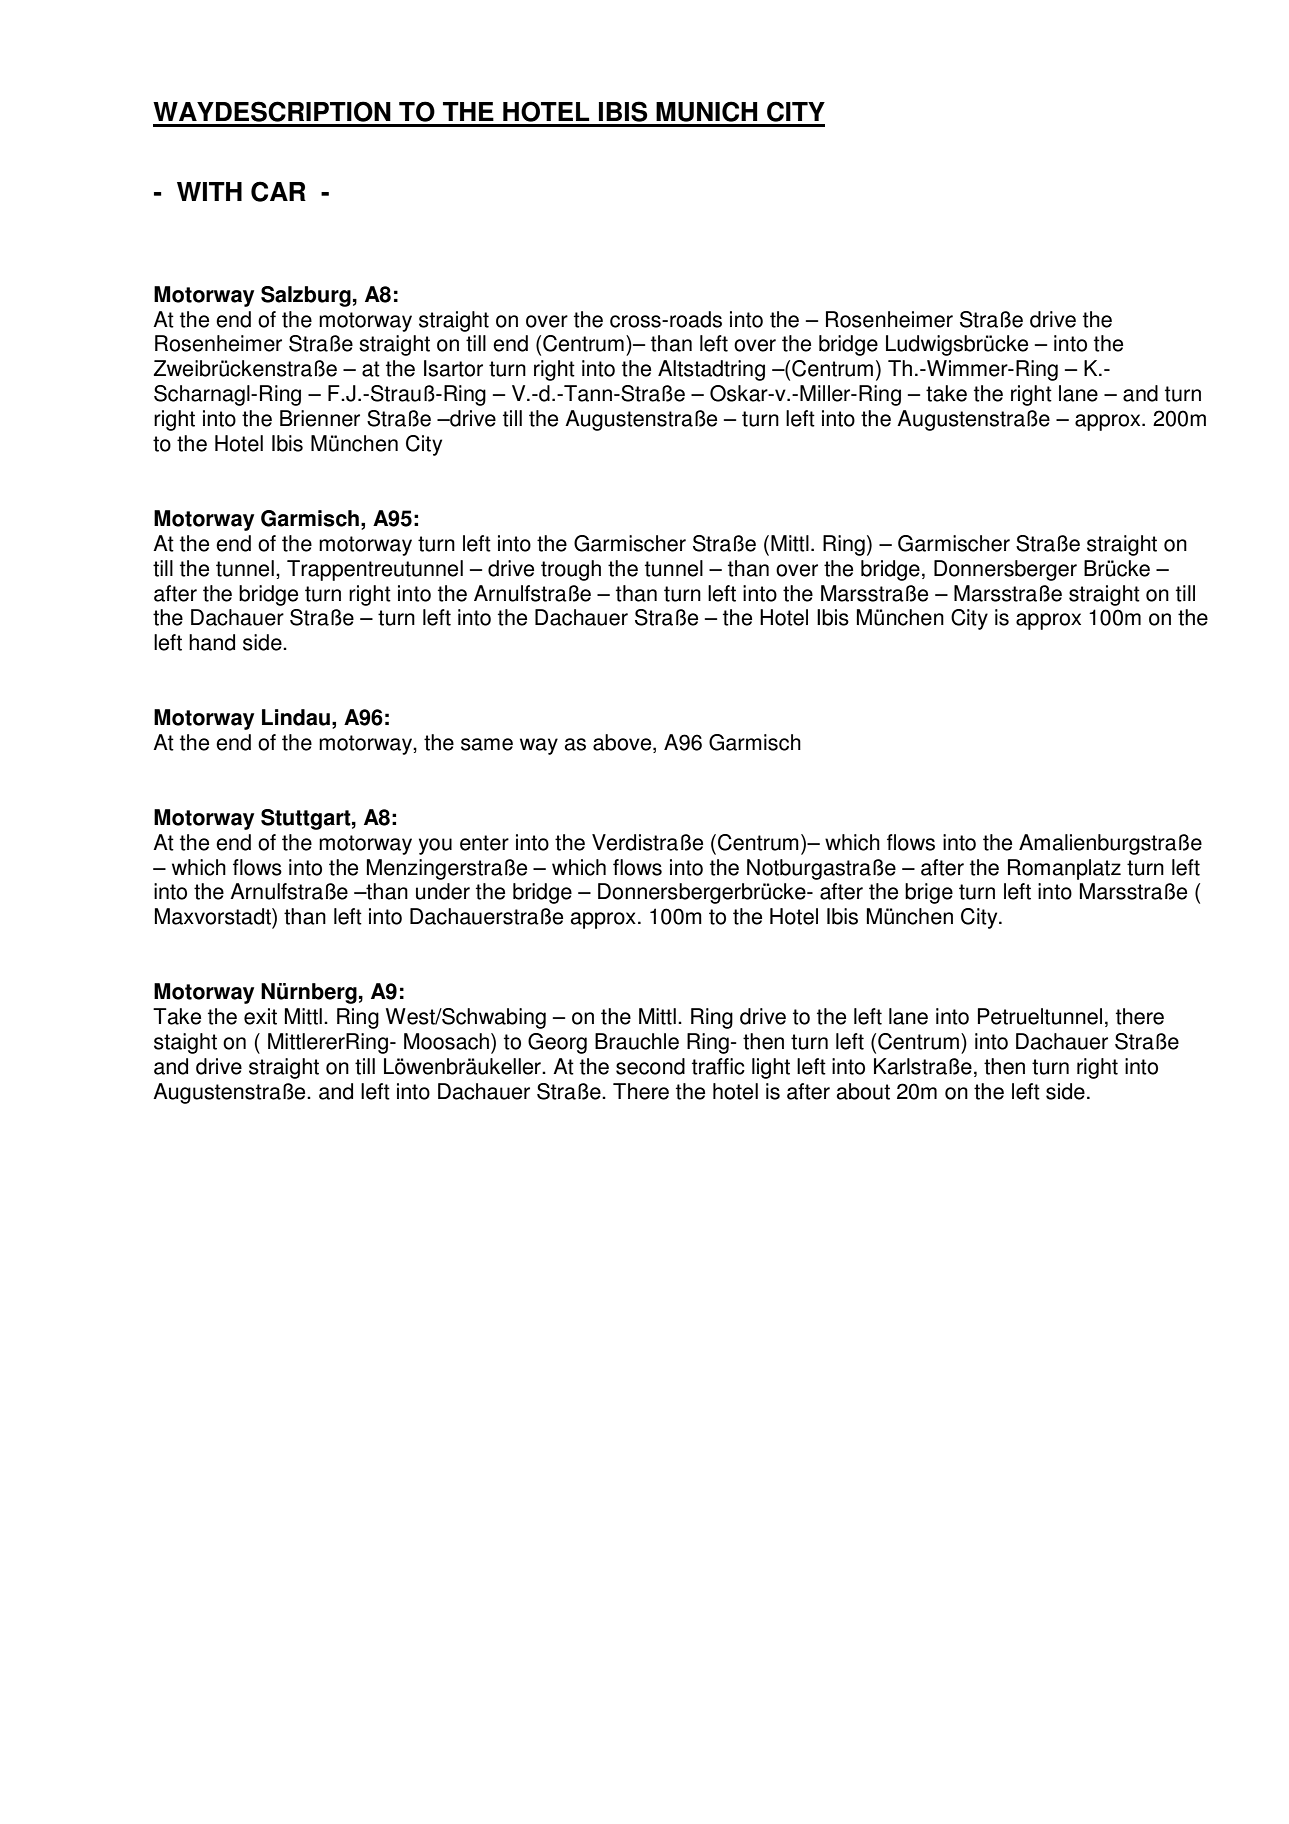 This document has width=1289, height=1824. I want to click on exit, so click(260, 1016).
